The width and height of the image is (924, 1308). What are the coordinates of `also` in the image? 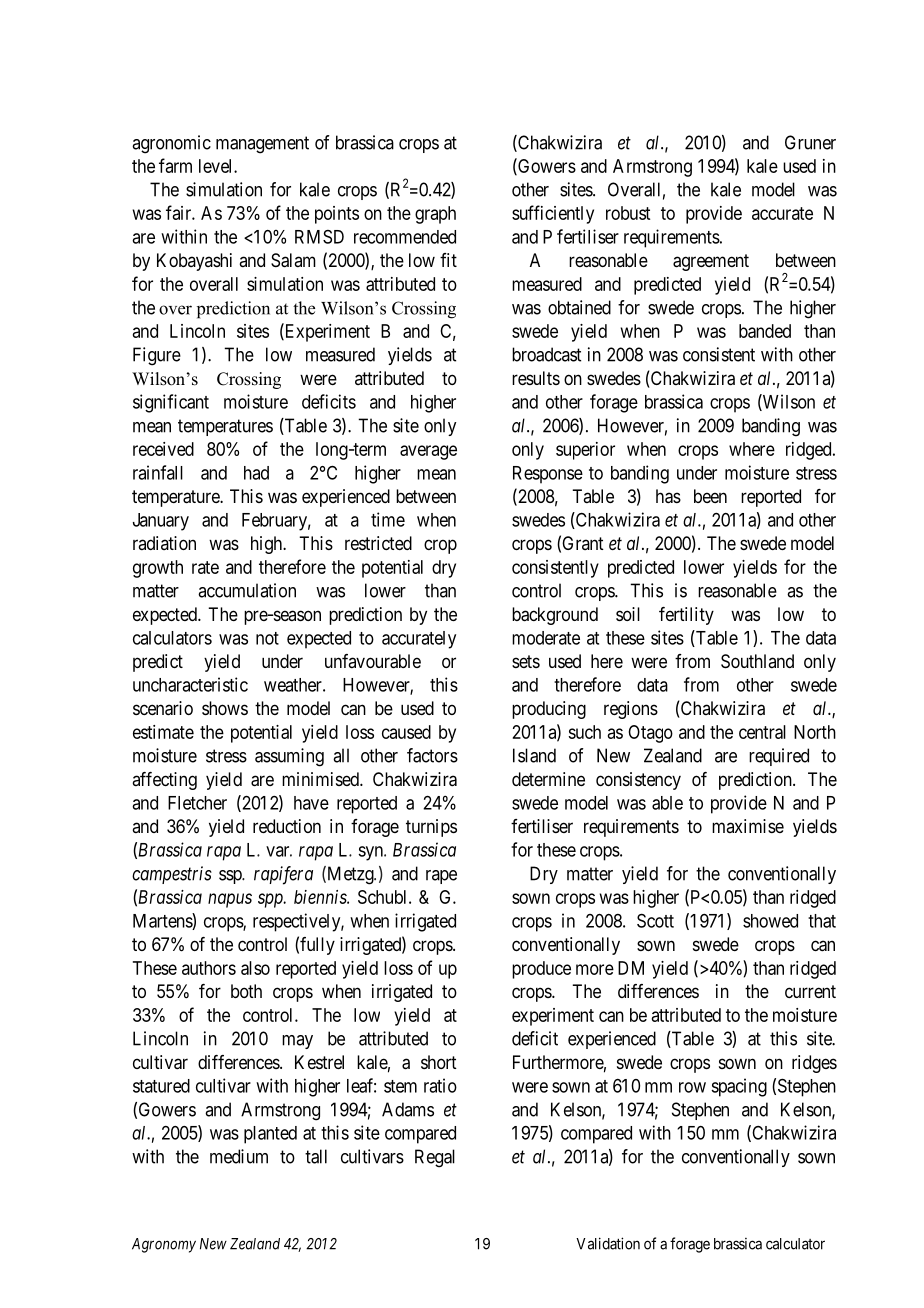 It's located at (255, 968).
